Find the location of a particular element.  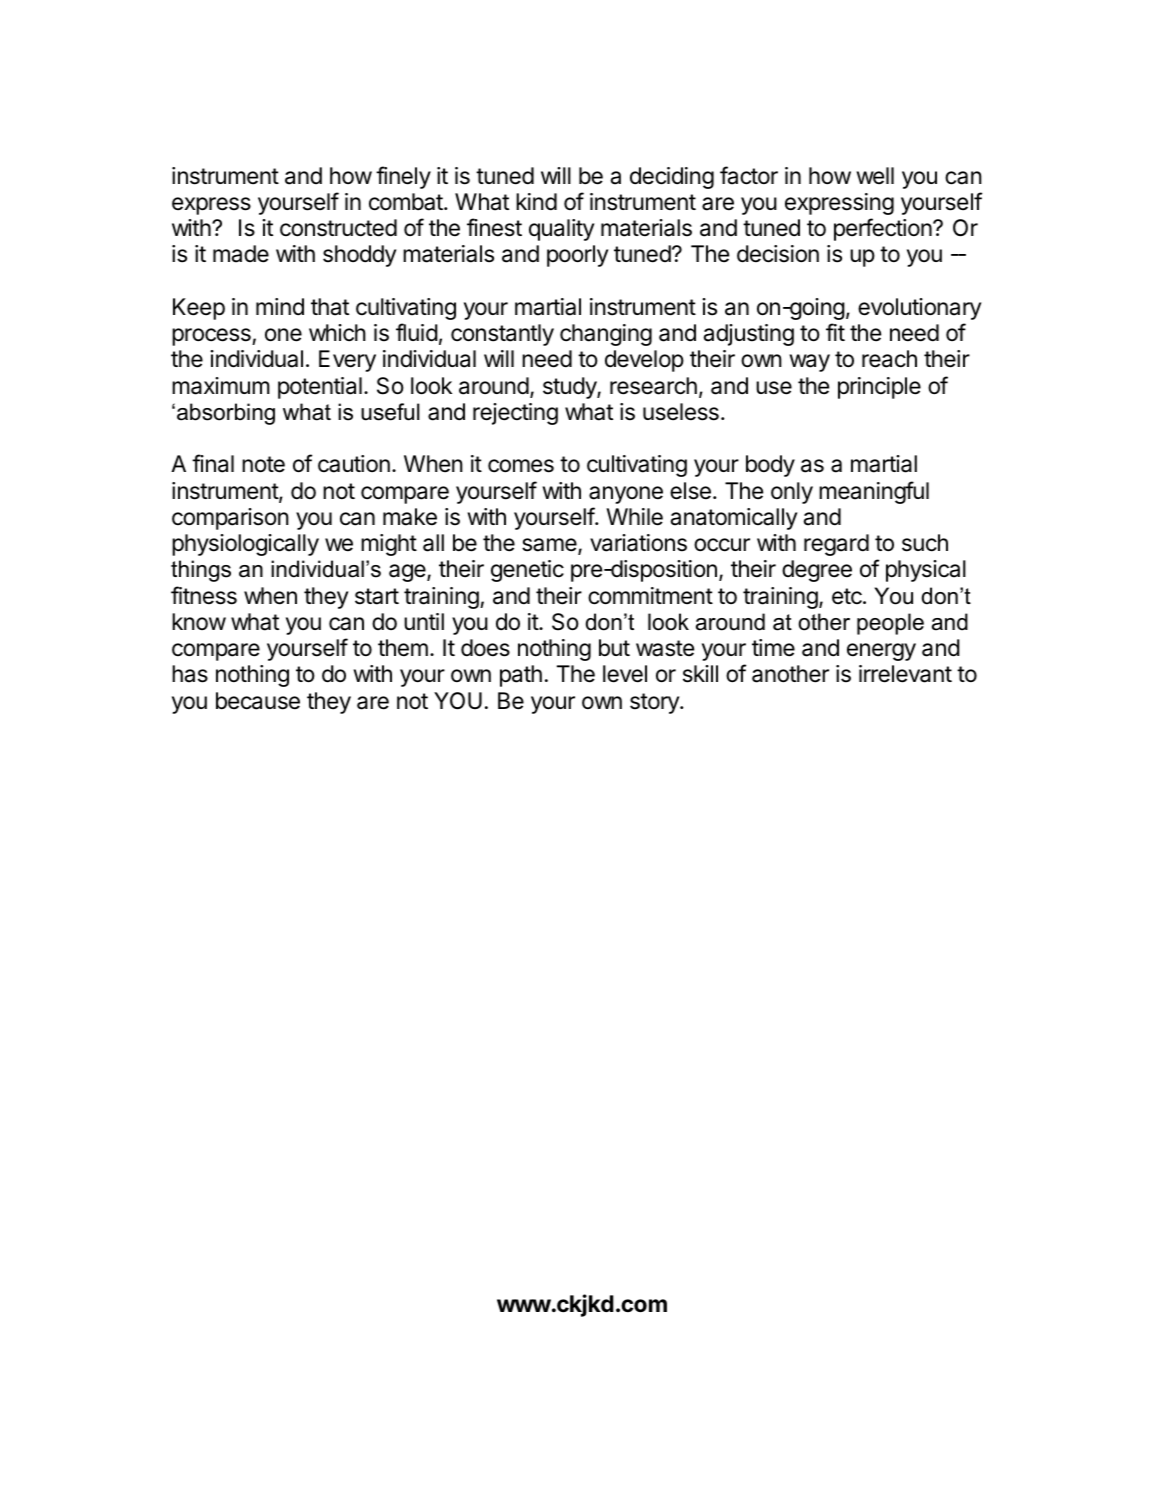

physiologically is located at coordinates (245, 545).
